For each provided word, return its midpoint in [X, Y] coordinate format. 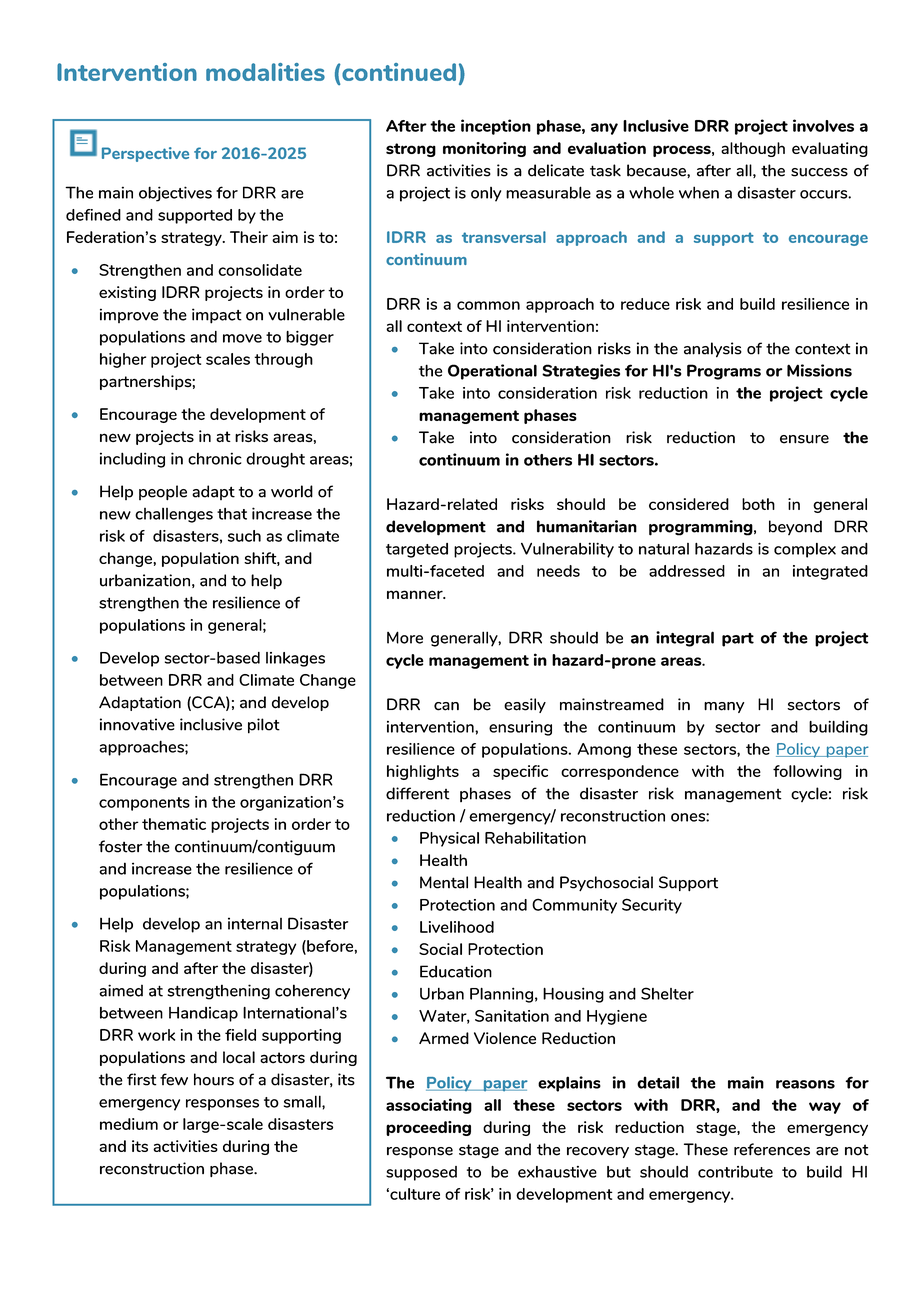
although [753, 149]
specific [520, 772]
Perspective [145, 154]
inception [496, 127]
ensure [804, 439]
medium [129, 1124]
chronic [215, 458]
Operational [492, 372]
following [807, 772]
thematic [174, 824]
